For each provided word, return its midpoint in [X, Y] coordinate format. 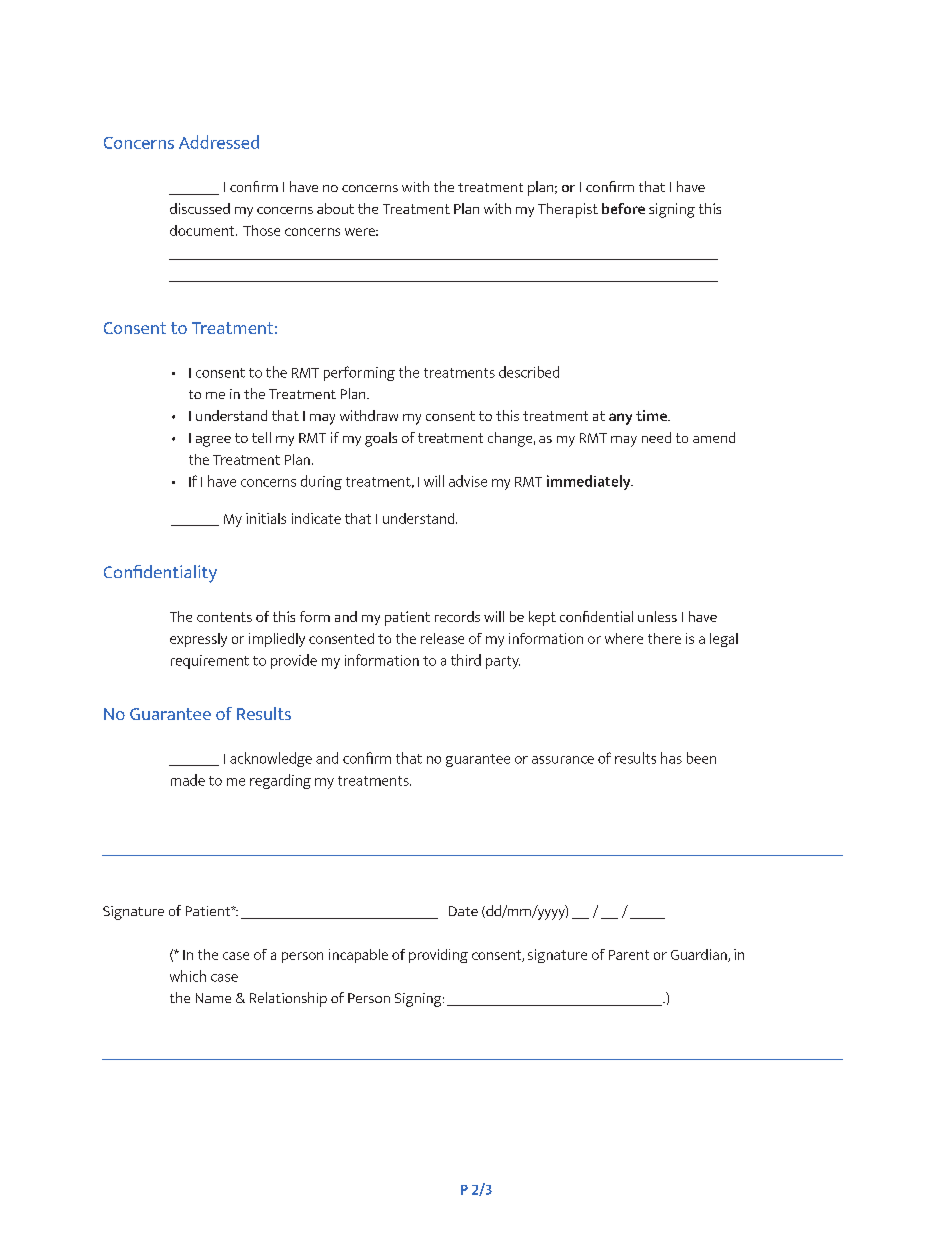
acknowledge [271, 759]
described [529, 372]
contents [224, 617]
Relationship [288, 999]
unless [657, 616]
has [671, 758]
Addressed [219, 142]
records [457, 616]
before [623, 208]
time [652, 415]
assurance [563, 760]
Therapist [568, 210]
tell [261, 437]
